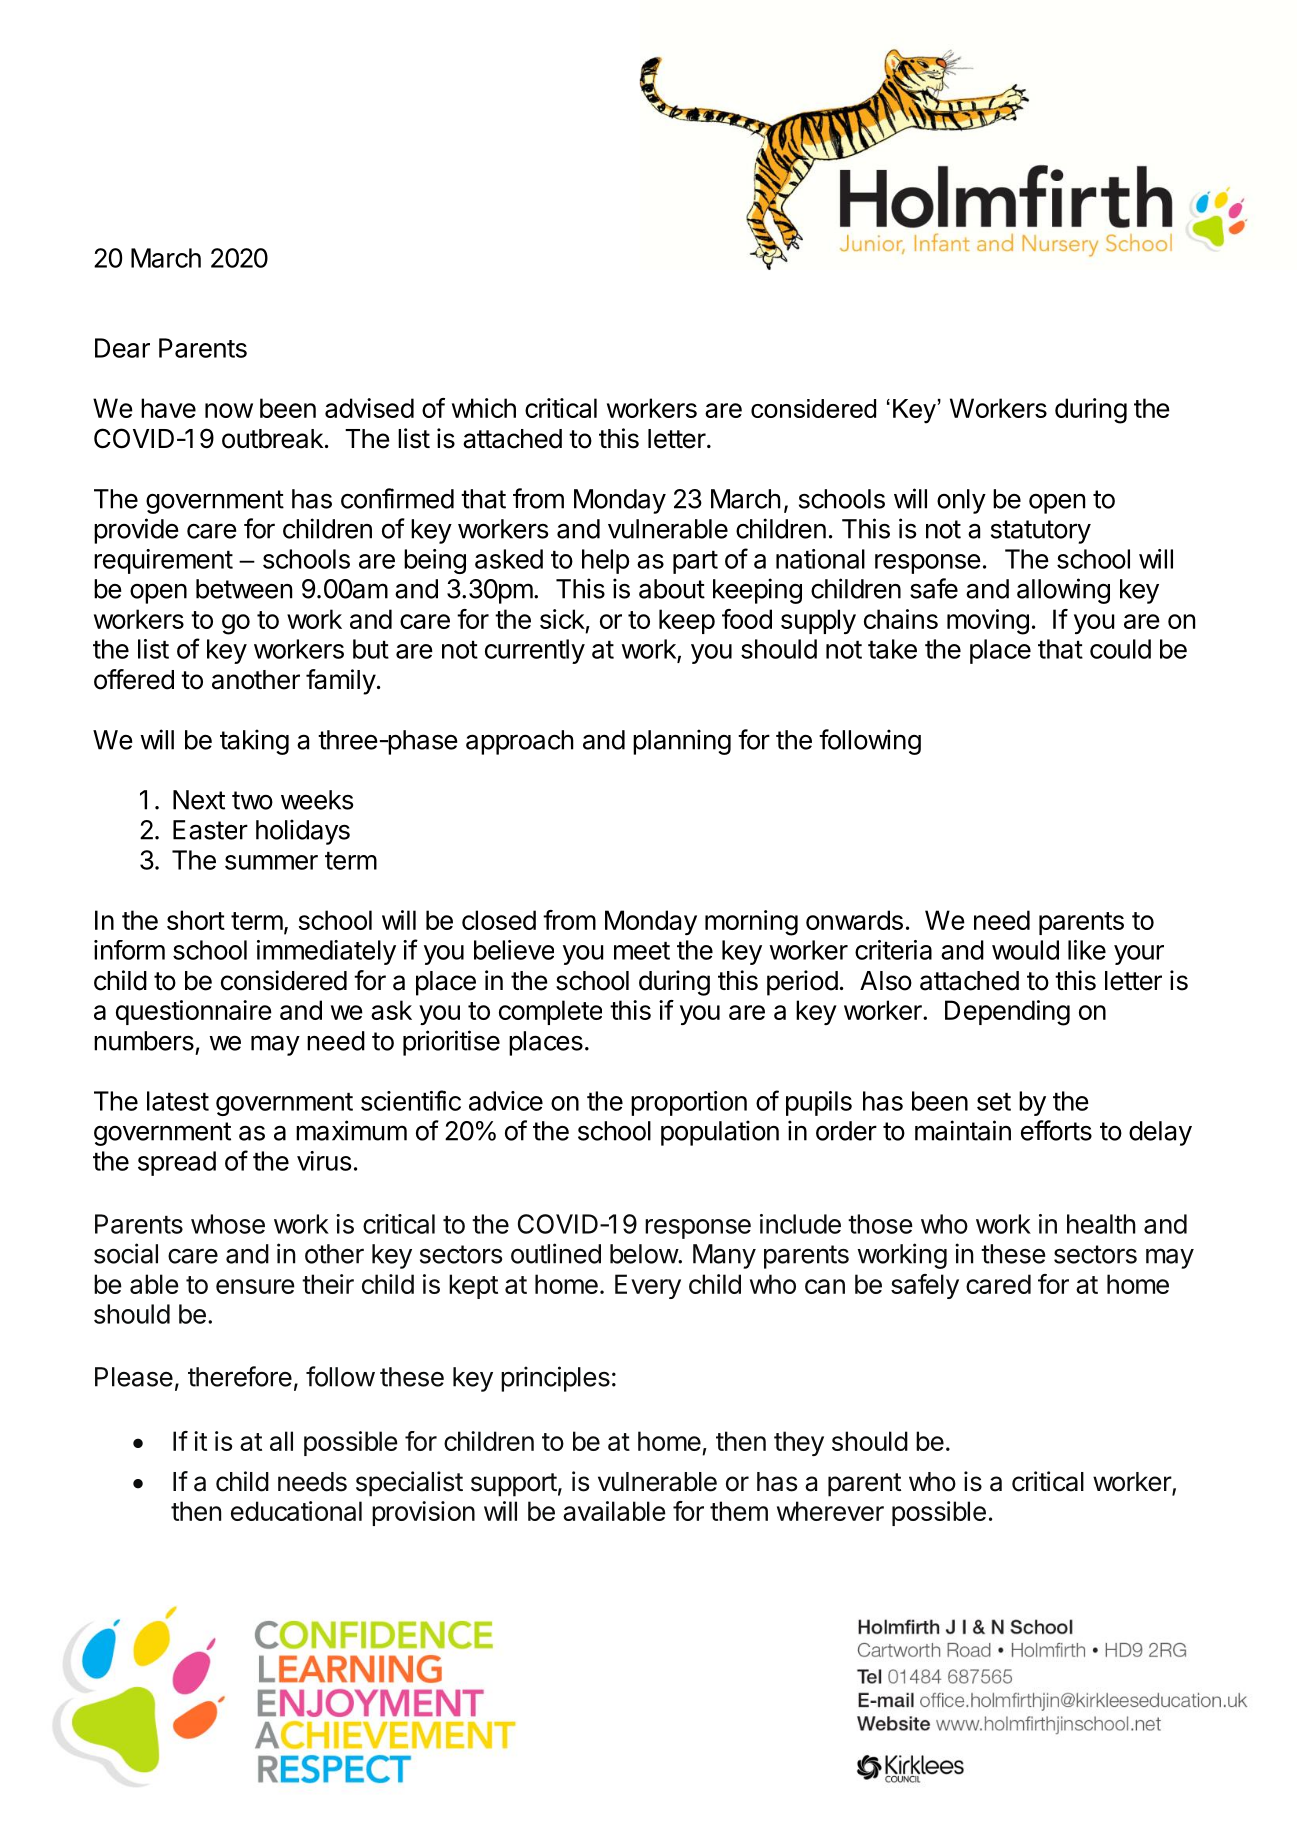 This document has width=1297, height=1836. What do you see at coordinates (642, 951) in the document?
I see `meet` at bounding box center [642, 951].
